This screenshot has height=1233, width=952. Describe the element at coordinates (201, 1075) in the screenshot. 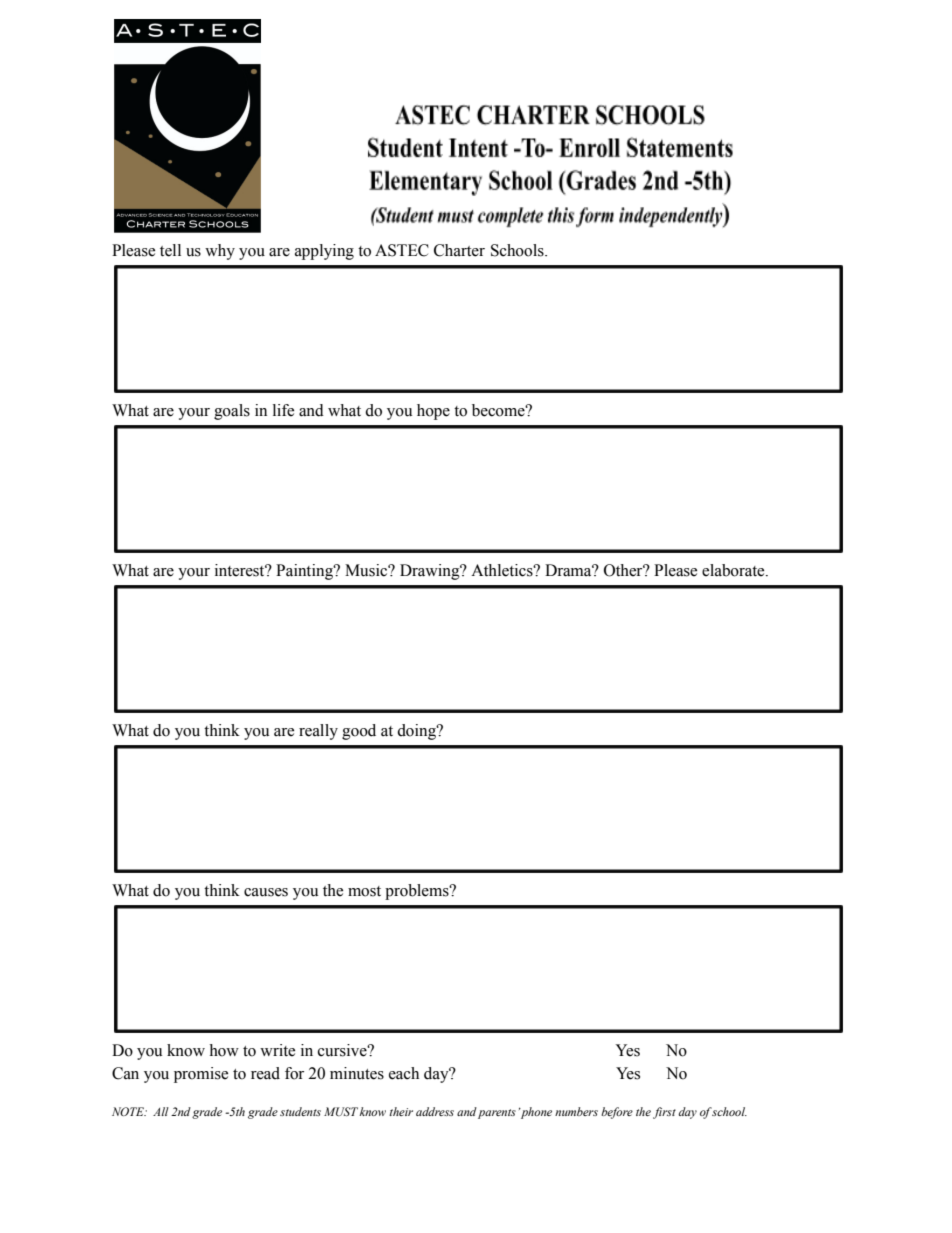

I see `promise` at that location.
